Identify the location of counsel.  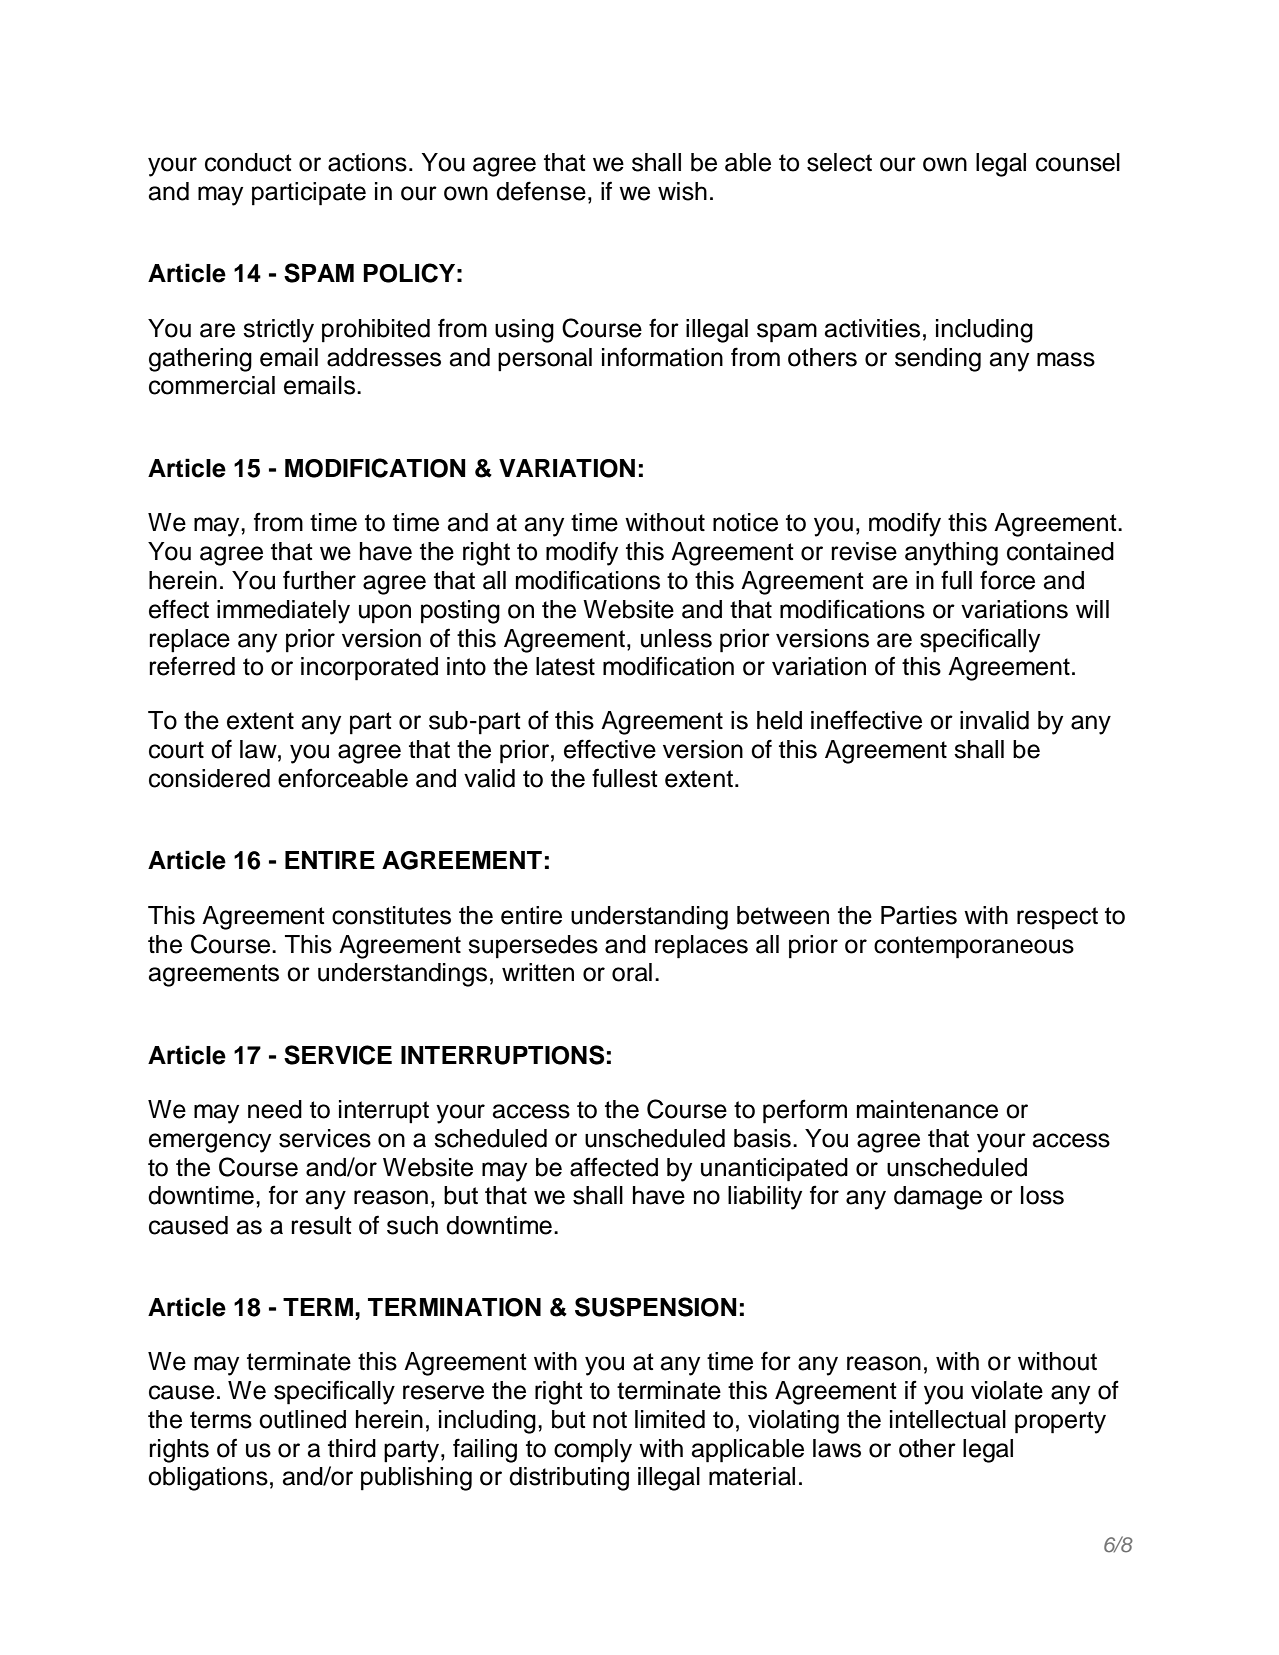
(1078, 162).
